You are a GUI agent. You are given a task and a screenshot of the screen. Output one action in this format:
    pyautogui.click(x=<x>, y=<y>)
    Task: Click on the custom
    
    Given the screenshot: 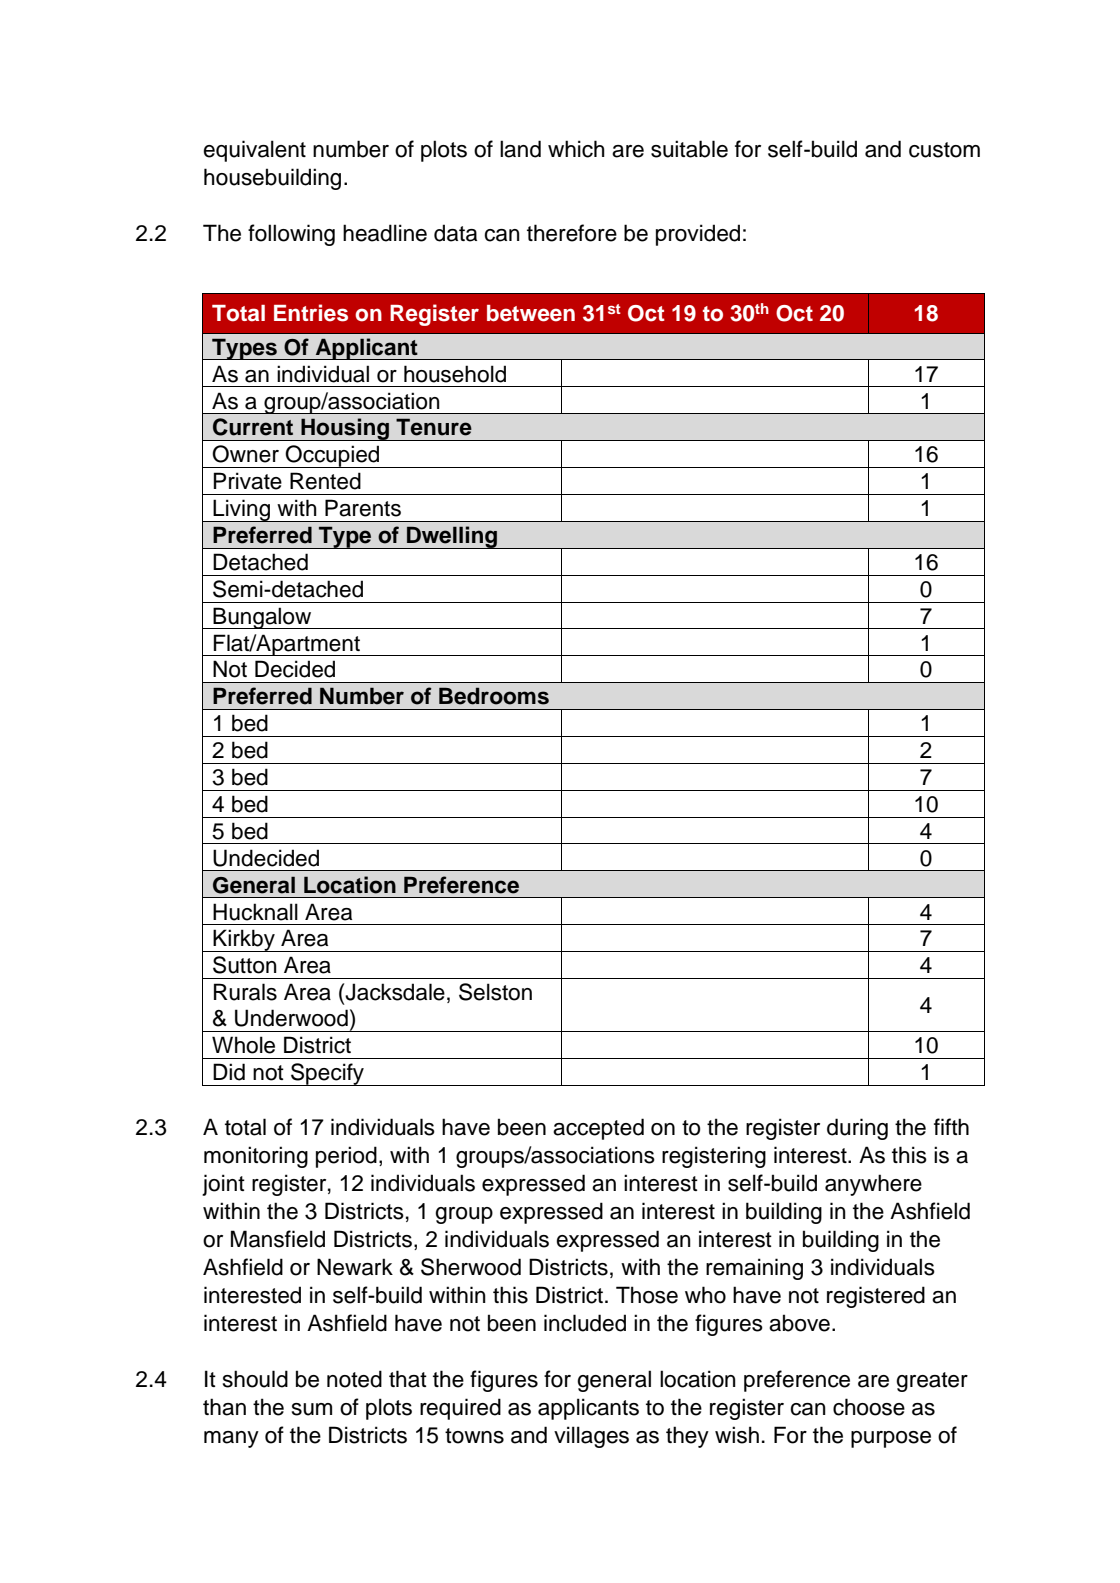 What is the action you would take?
    pyautogui.click(x=944, y=150)
